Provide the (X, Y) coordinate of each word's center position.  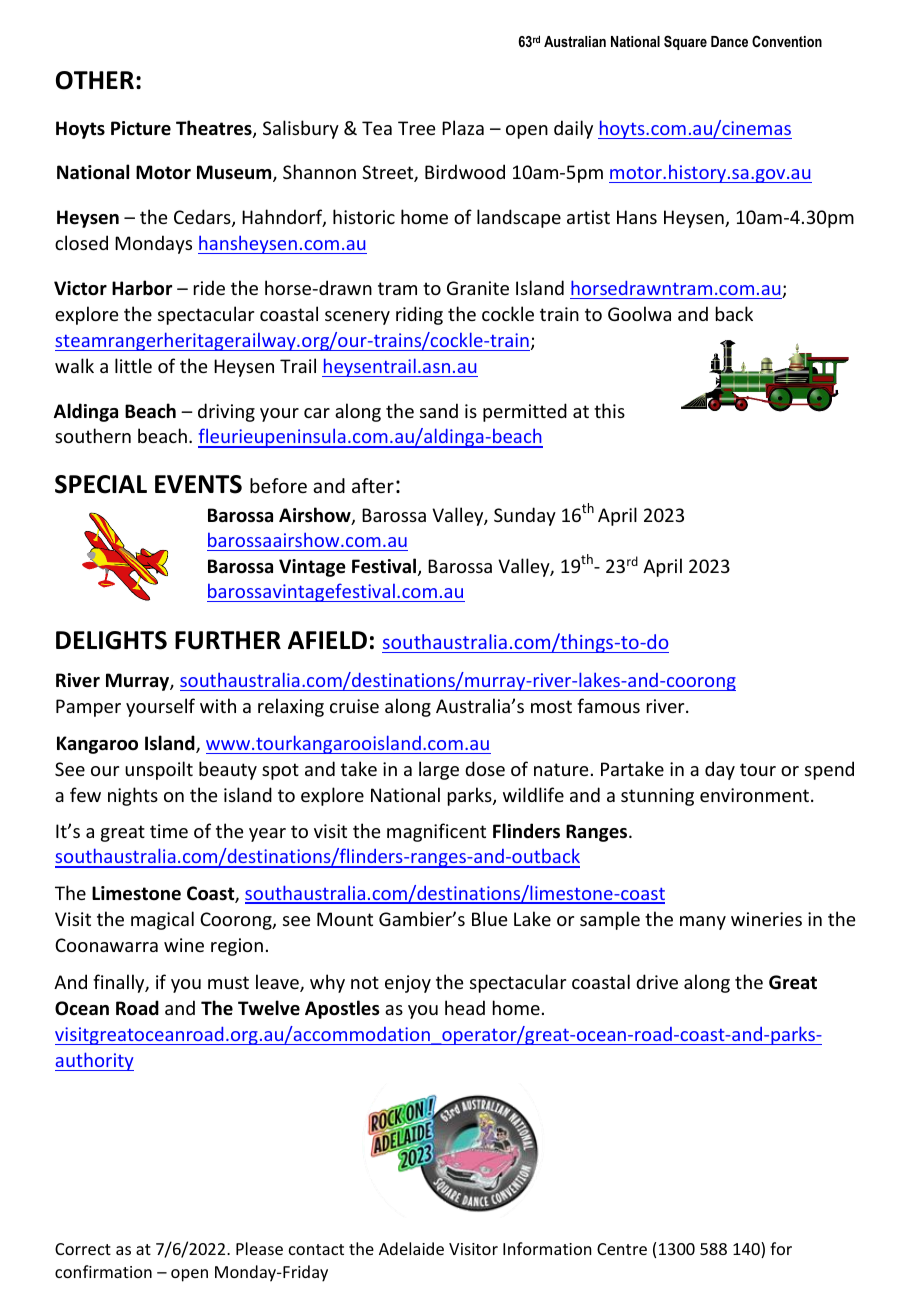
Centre (622, 1249)
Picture (141, 128)
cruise (354, 706)
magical (162, 920)
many (703, 923)
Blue (490, 918)
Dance (729, 41)
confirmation (103, 1271)
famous (608, 705)
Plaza (463, 127)
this (609, 410)
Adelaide (411, 1248)
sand (439, 410)
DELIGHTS (111, 640)
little (133, 365)
